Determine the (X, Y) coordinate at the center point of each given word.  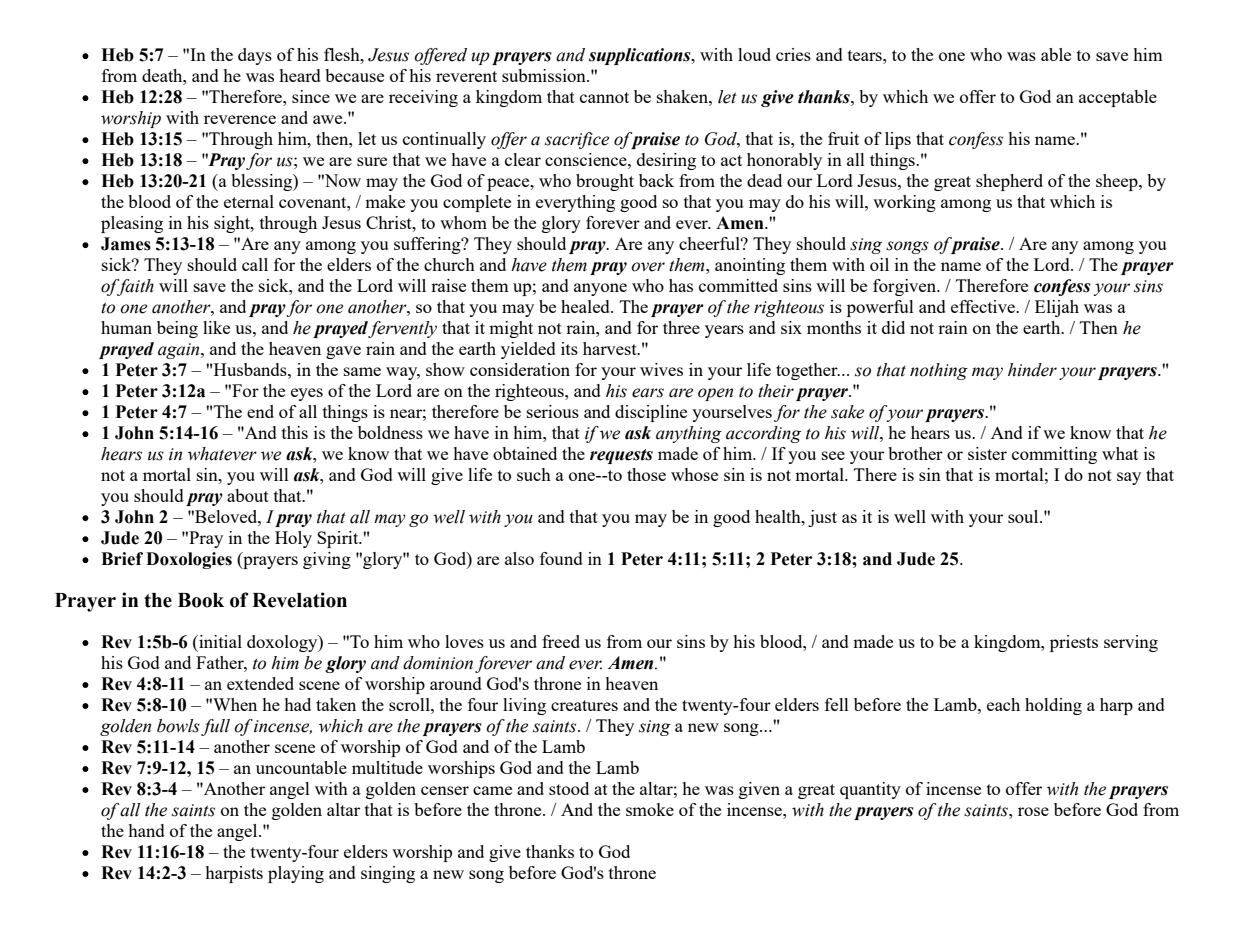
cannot (604, 97)
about (248, 495)
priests (1074, 643)
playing (296, 874)
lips (898, 140)
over (648, 267)
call (255, 264)
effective (984, 306)
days (255, 56)
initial (219, 641)
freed (561, 641)
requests (621, 456)
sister (987, 453)
